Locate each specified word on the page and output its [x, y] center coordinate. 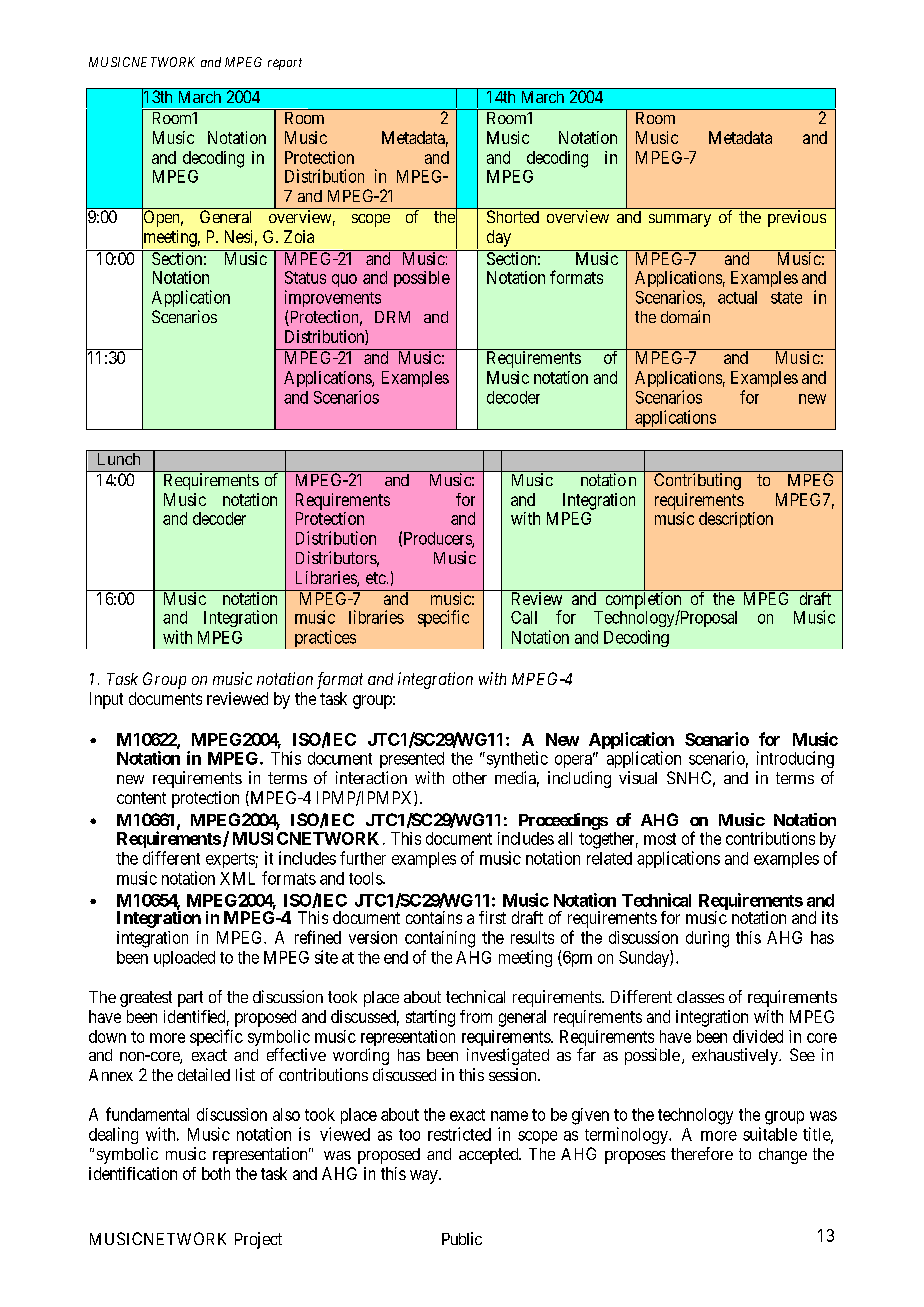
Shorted [513, 216]
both [216, 1173]
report [285, 64]
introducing [795, 759]
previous [797, 218]
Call [524, 617]
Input [106, 700]
